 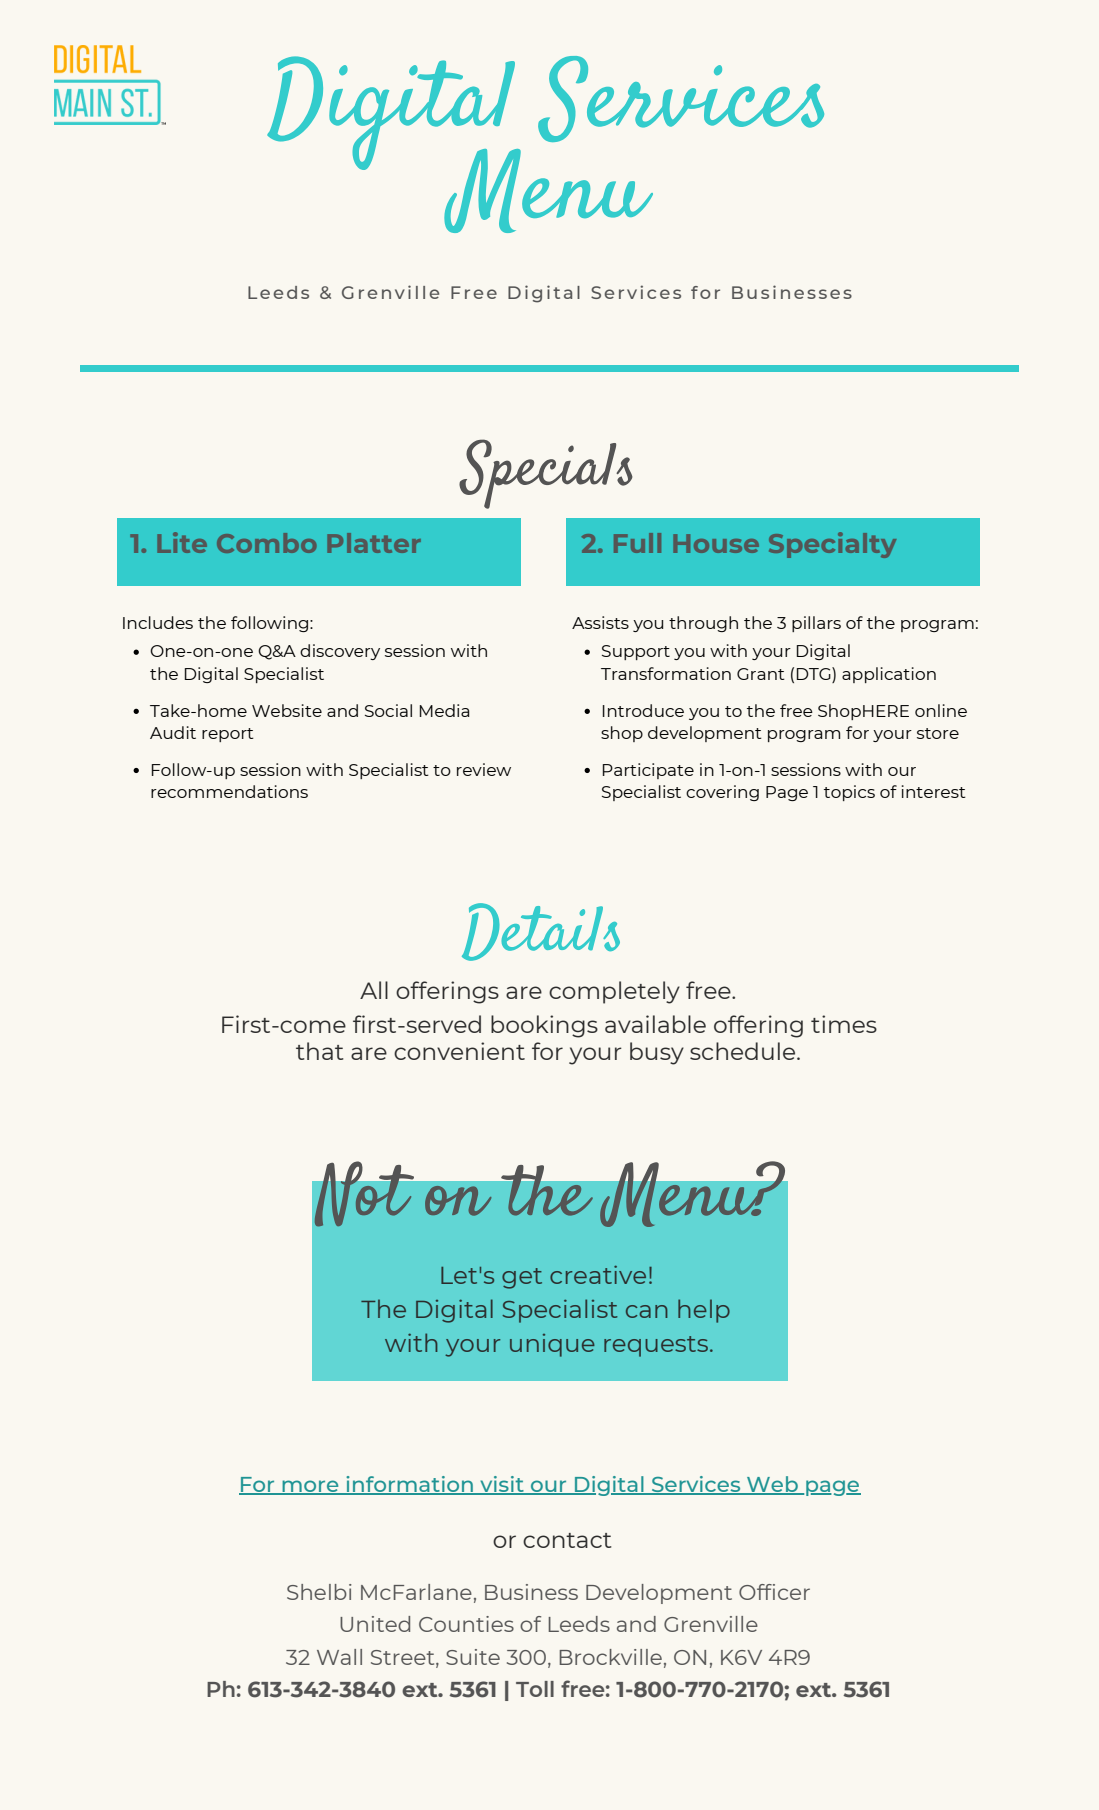 I want to click on times, so click(x=844, y=1024).
